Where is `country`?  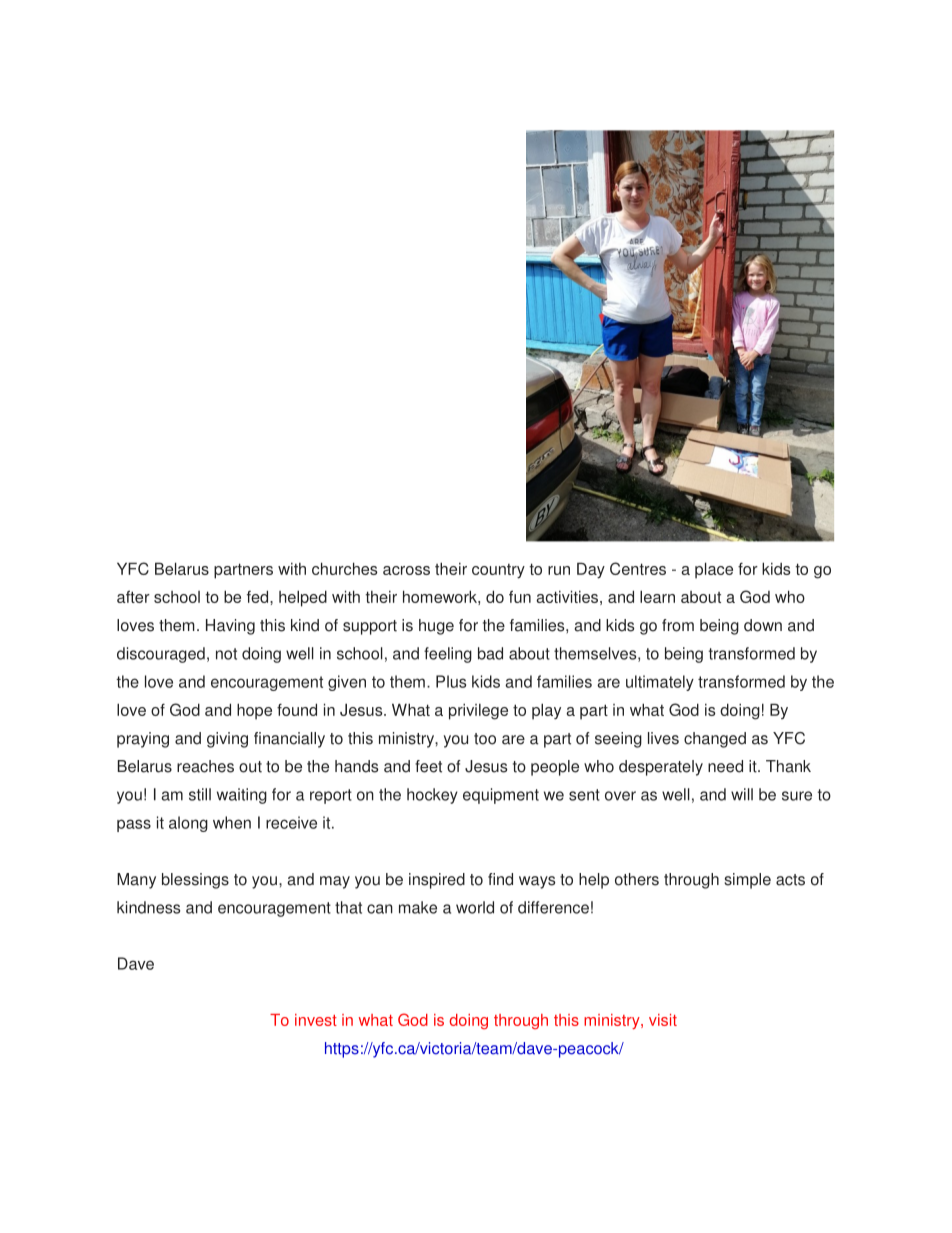
country is located at coordinates (498, 571).
